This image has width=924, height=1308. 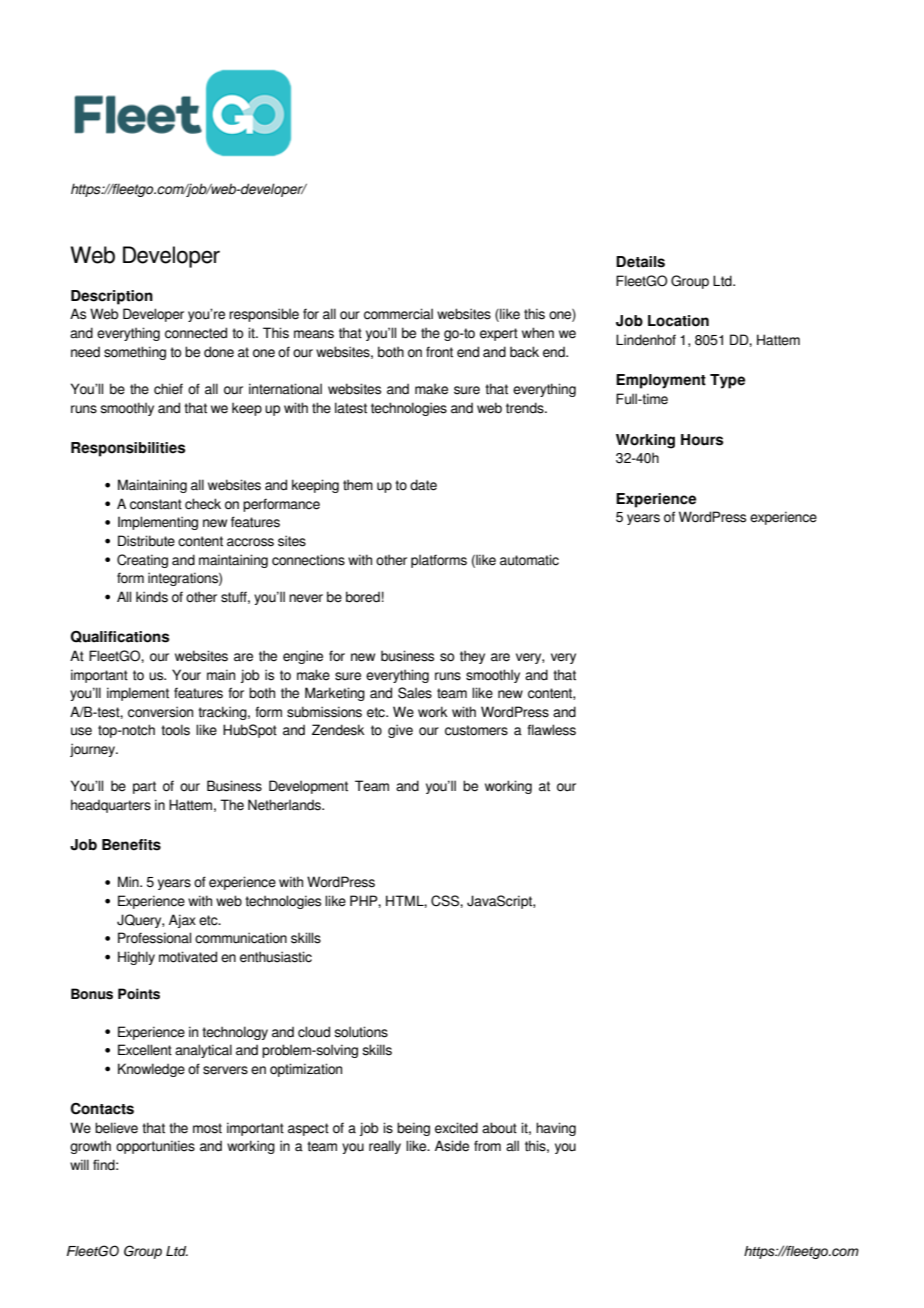 What do you see at coordinates (156, 504) in the image?
I see `constant` at bounding box center [156, 504].
